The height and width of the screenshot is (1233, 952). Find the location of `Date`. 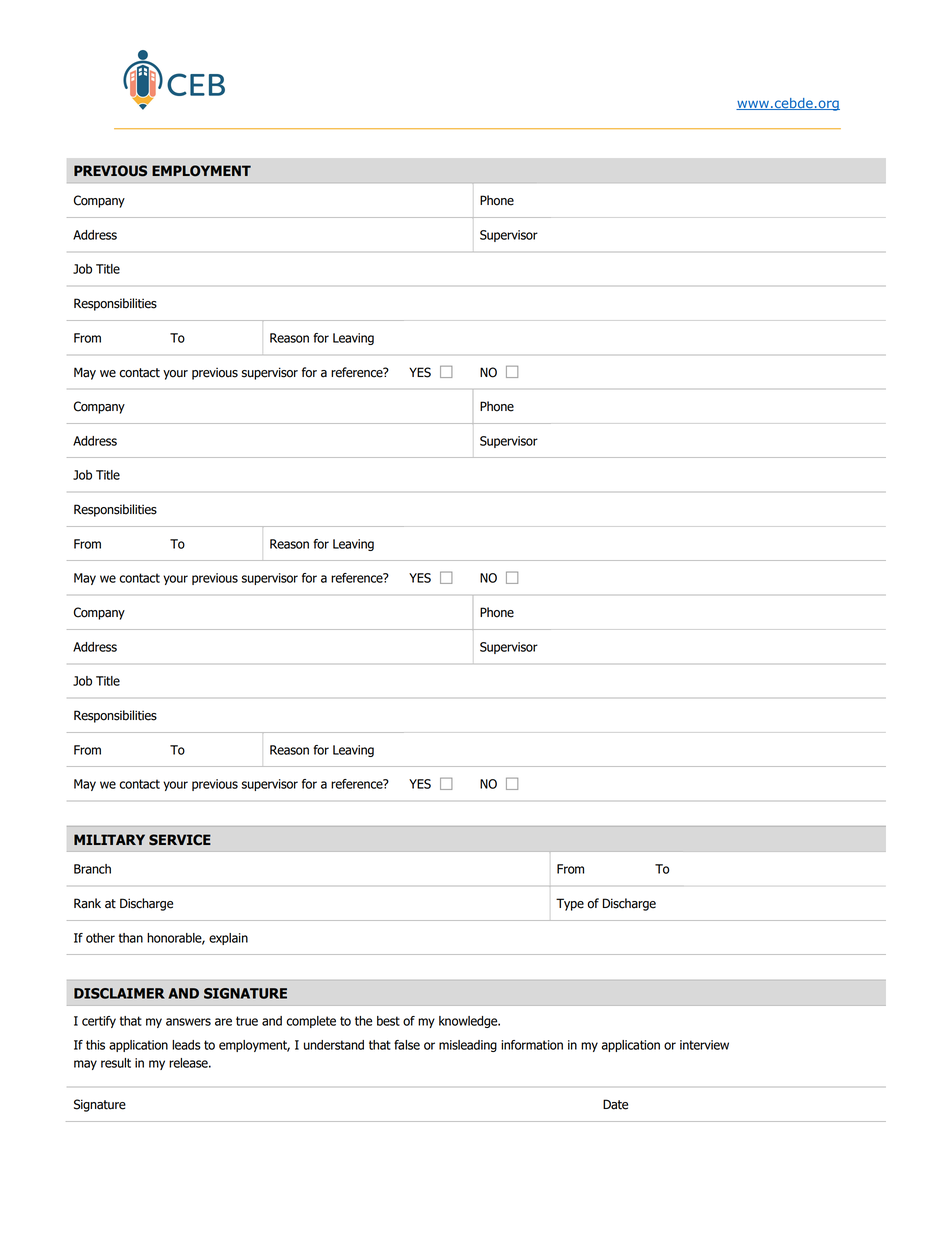

Date is located at coordinates (615, 1104).
